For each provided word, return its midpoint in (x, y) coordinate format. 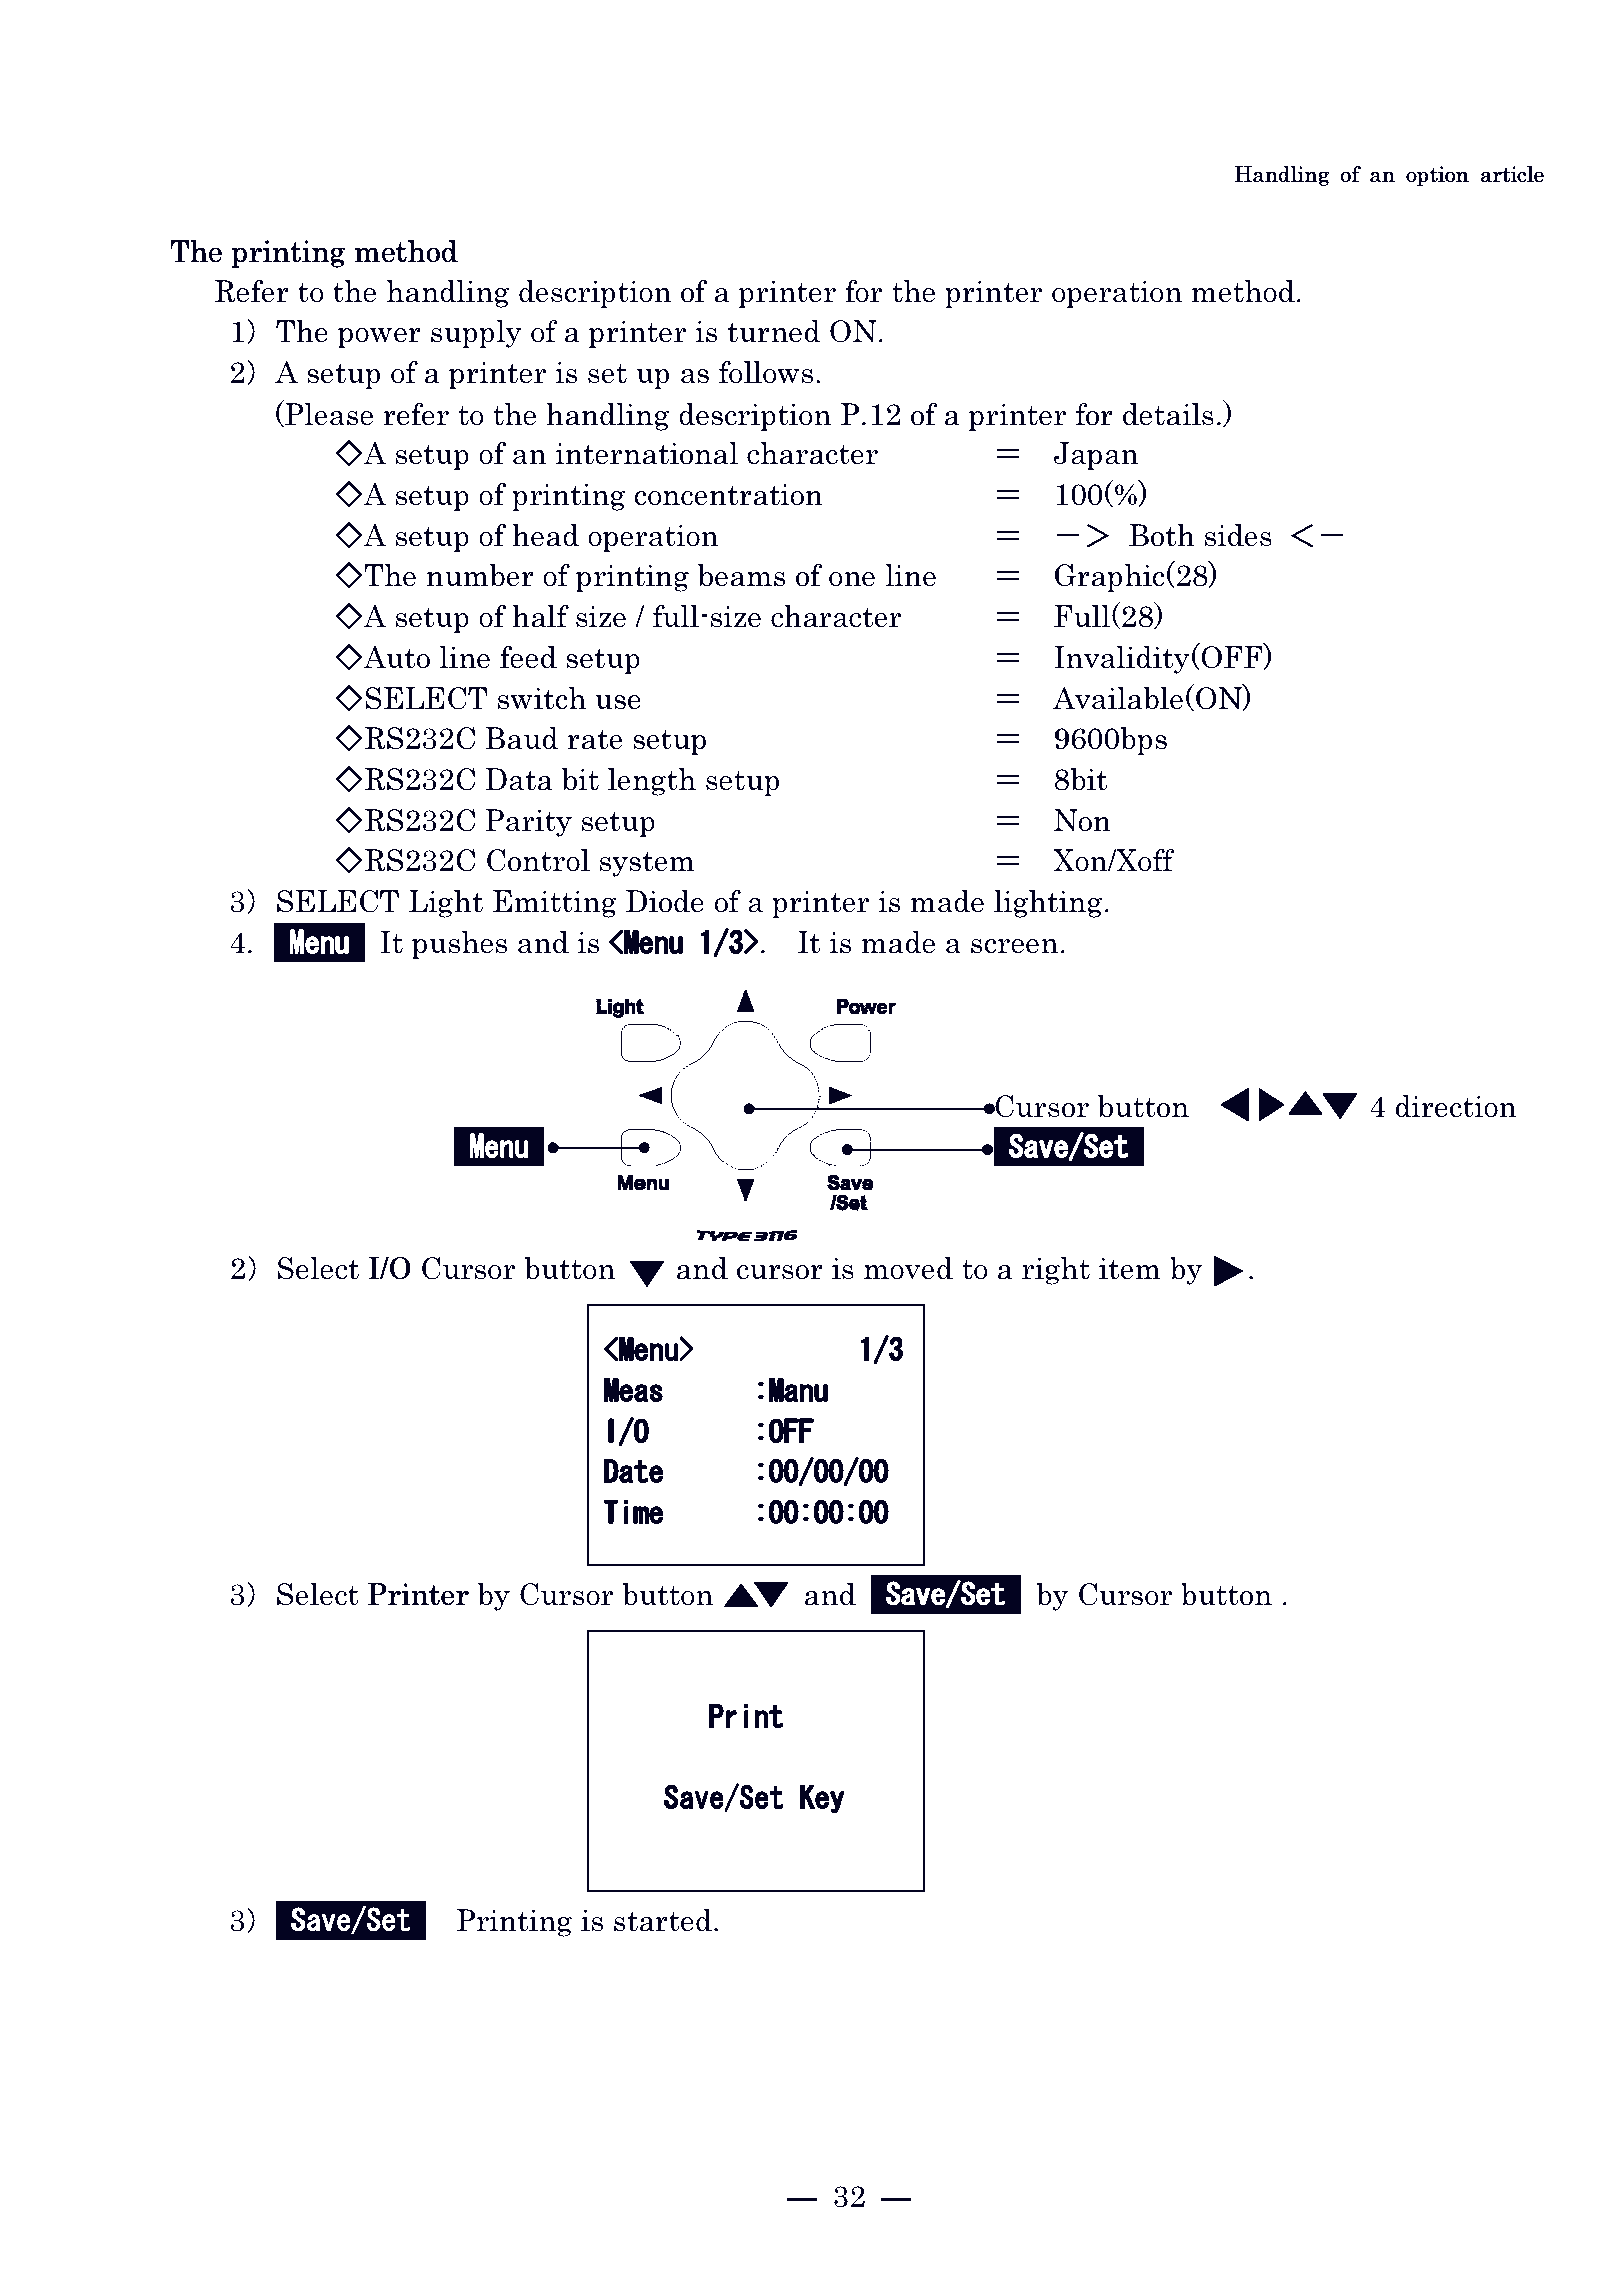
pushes (459, 945)
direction (1456, 1106)
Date (633, 1470)
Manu (798, 1389)
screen (1014, 946)
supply (476, 334)
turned (774, 331)
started (663, 1920)
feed (528, 657)
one (852, 579)
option (1437, 176)
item (1129, 1269)
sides (1238, 535)
